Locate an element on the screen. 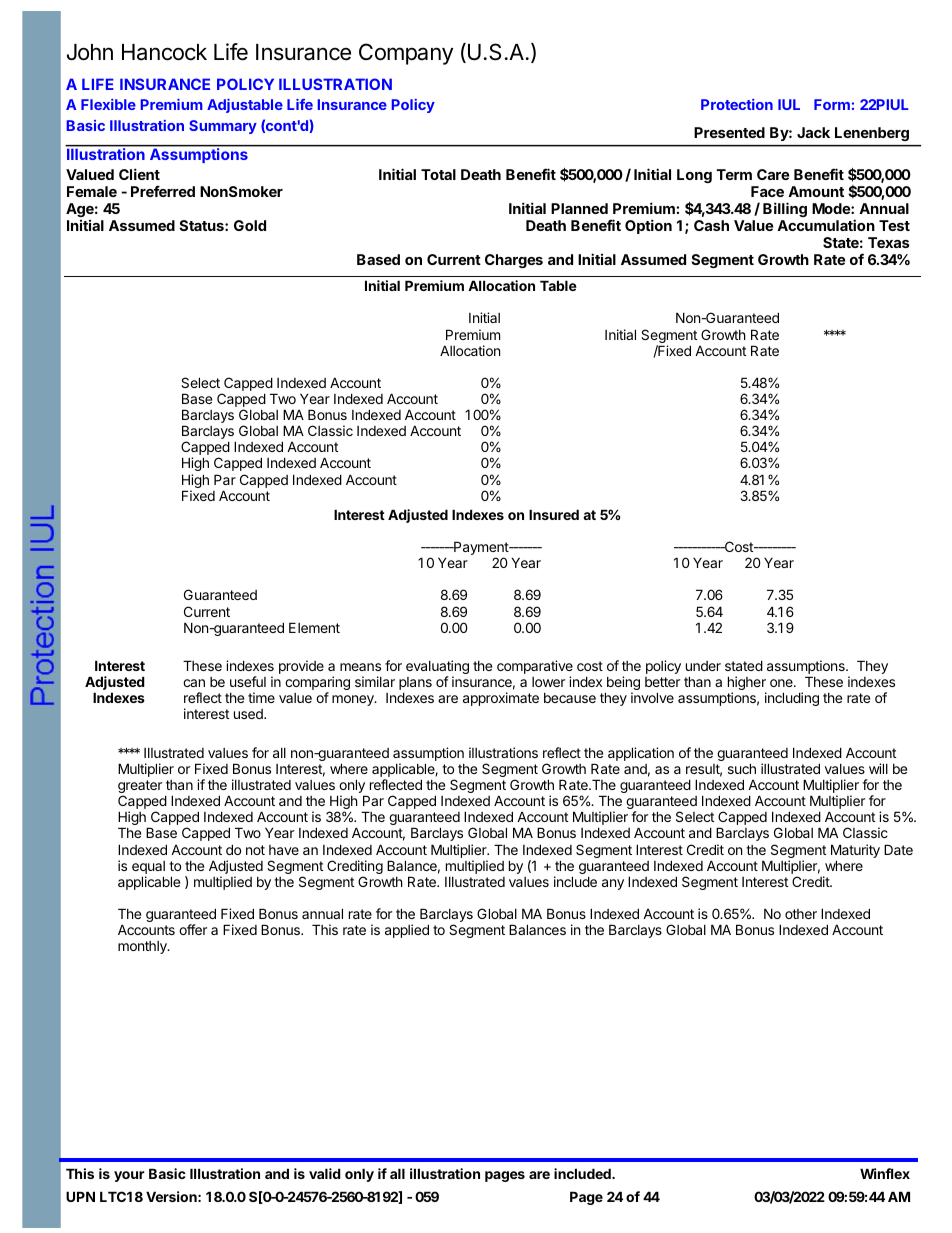 Image resolution: width=952 pixels, height=1233 pixels. your is located at coordinates (129, 1176).
